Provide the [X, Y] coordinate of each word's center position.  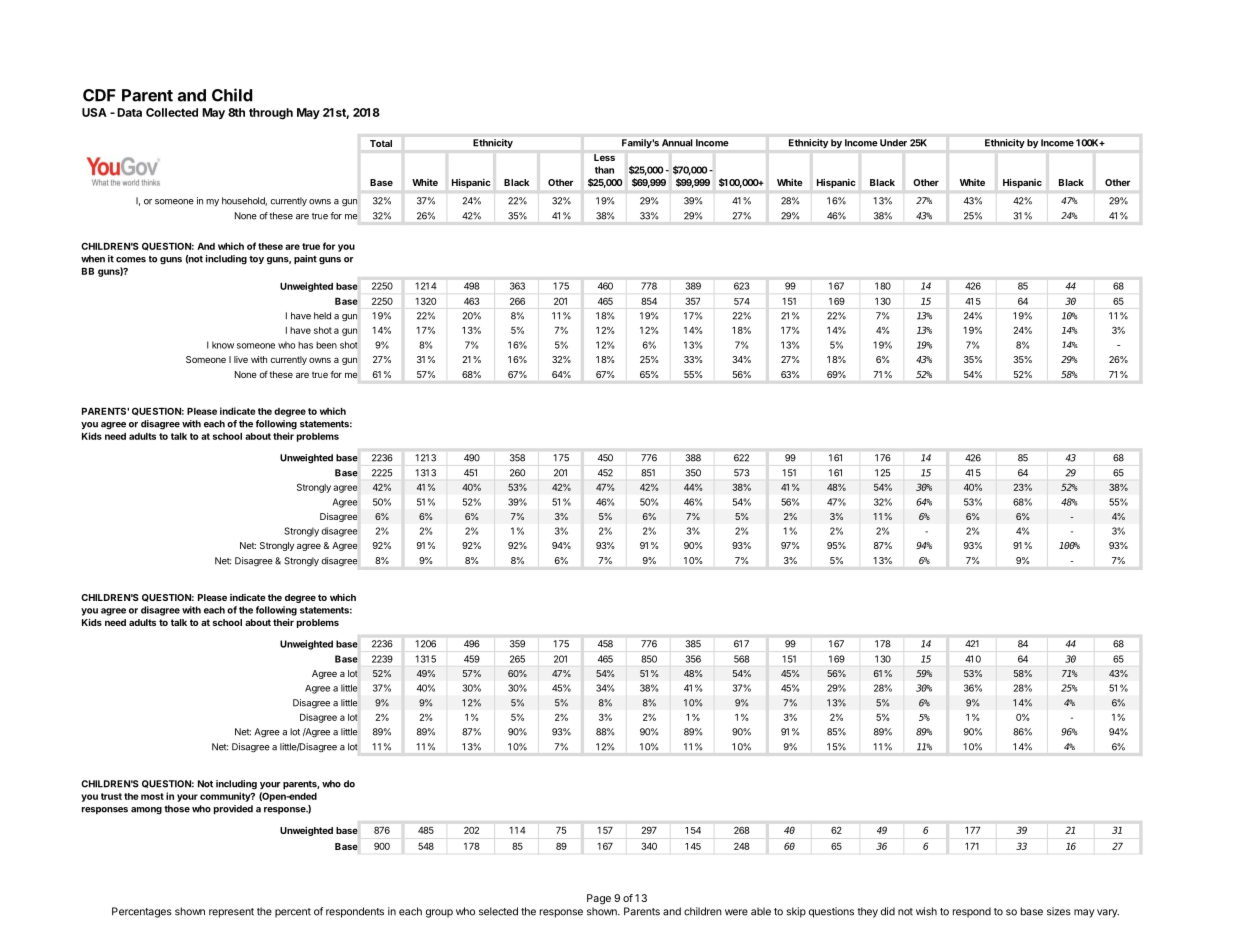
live [241, 359]
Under [893, 142]
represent [231, 913]
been [326, 345]
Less [604, 157]
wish [926, 911]
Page [599, 899]
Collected [172, 112]
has [305, 345]
